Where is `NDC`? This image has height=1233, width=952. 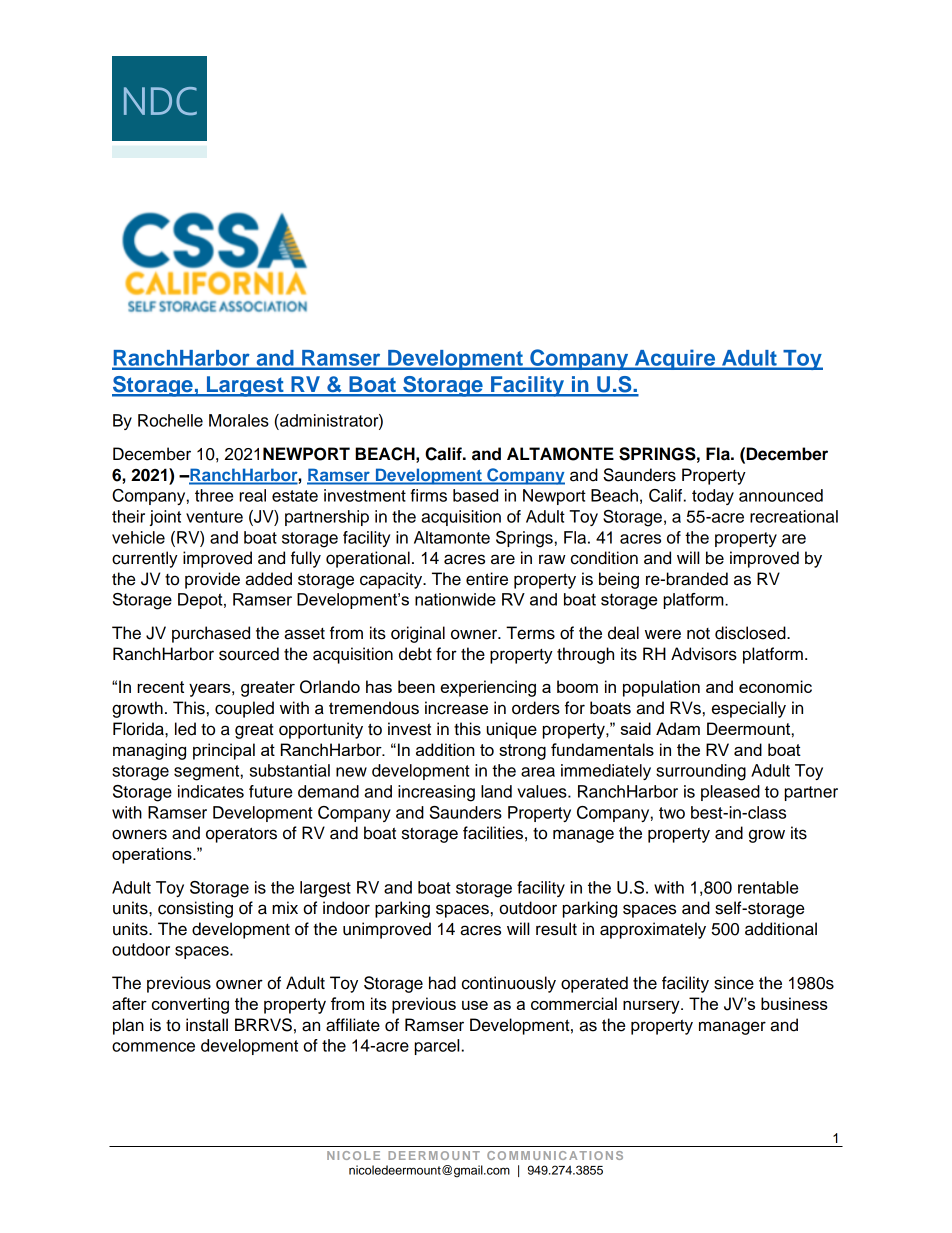
NDC is located at coordinates (160, 101).
